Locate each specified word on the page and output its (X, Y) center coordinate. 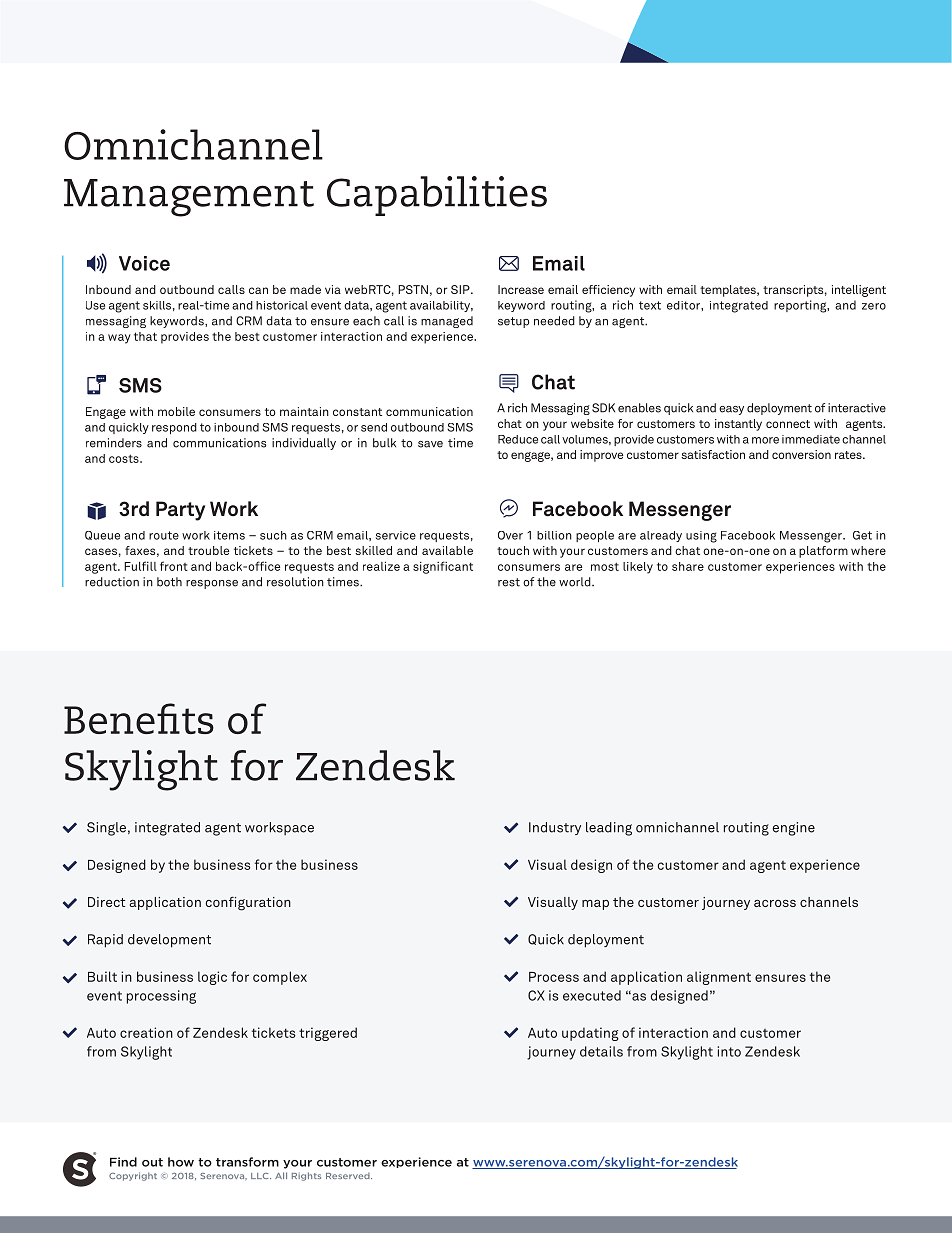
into (729, 1051)
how (181, 1162)
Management (189, 198)
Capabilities (437, 196)
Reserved (349, 1176)
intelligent (859, 291)
